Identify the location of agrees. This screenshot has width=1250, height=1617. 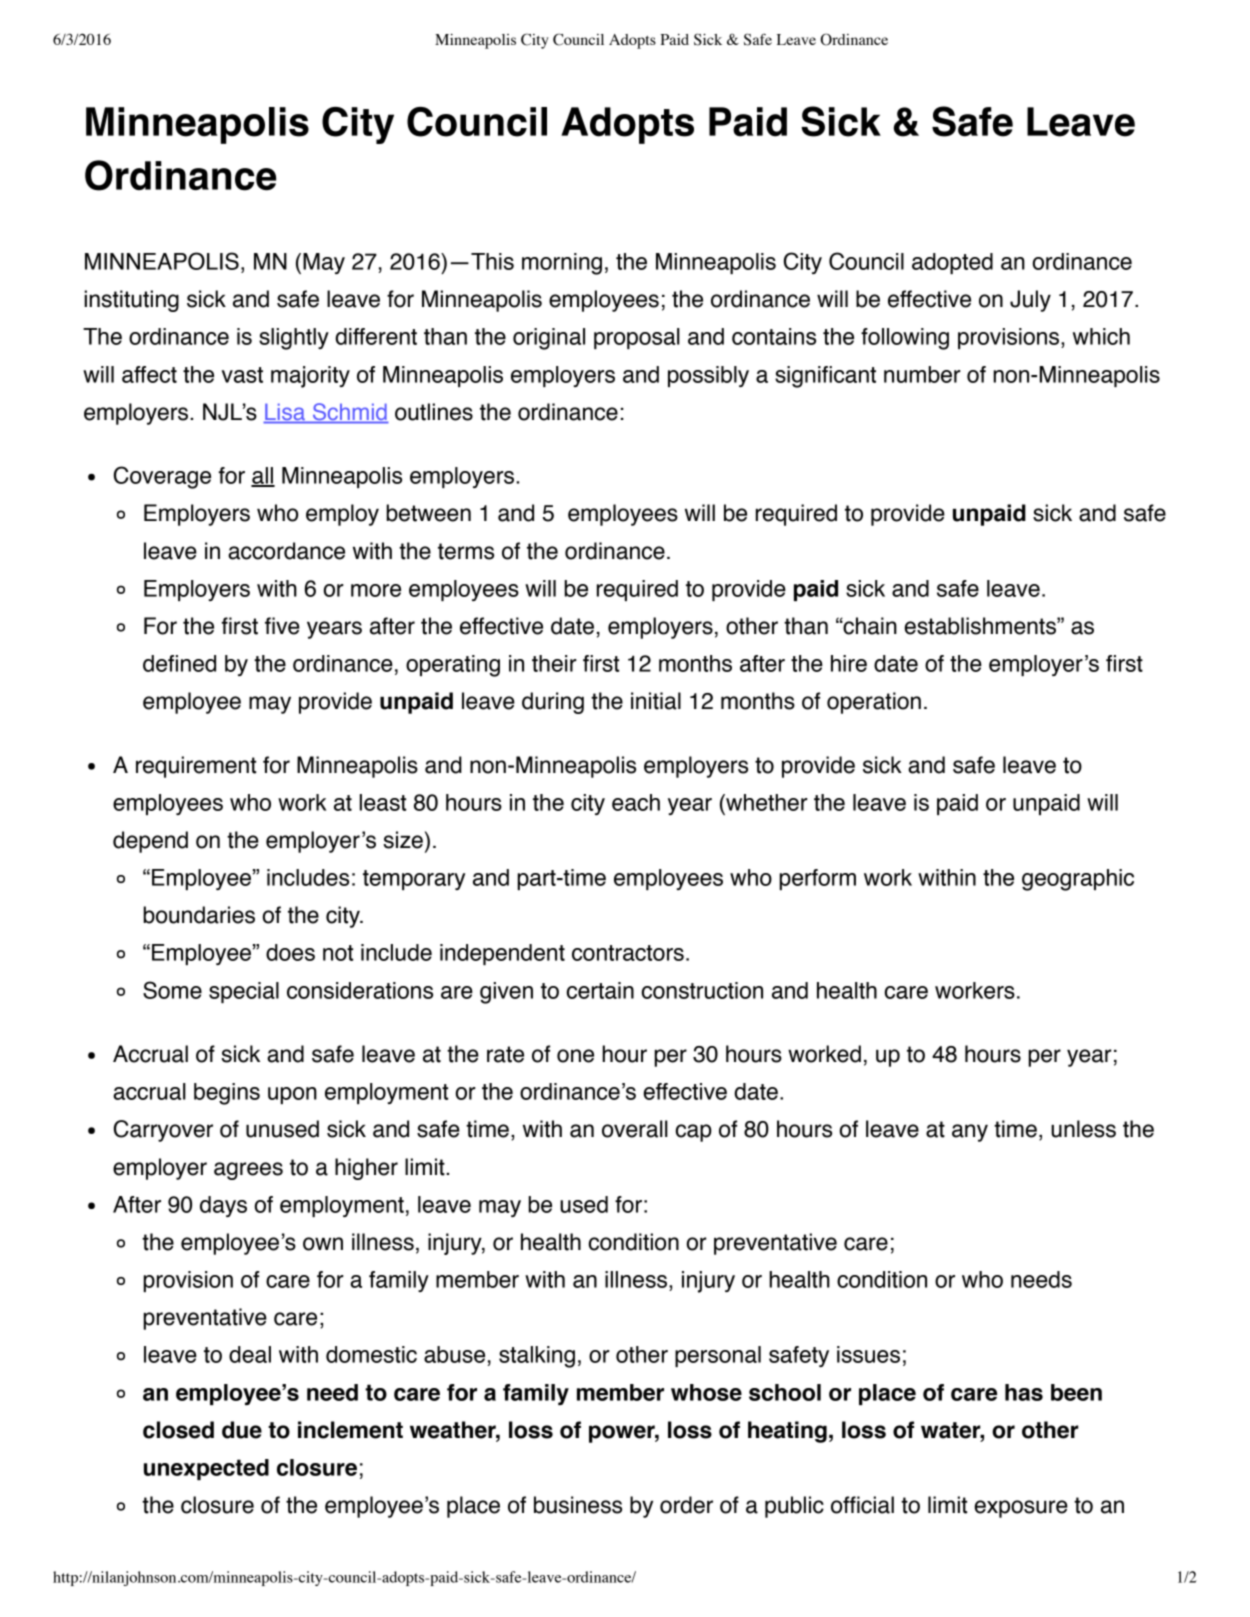
(248, 1171).
